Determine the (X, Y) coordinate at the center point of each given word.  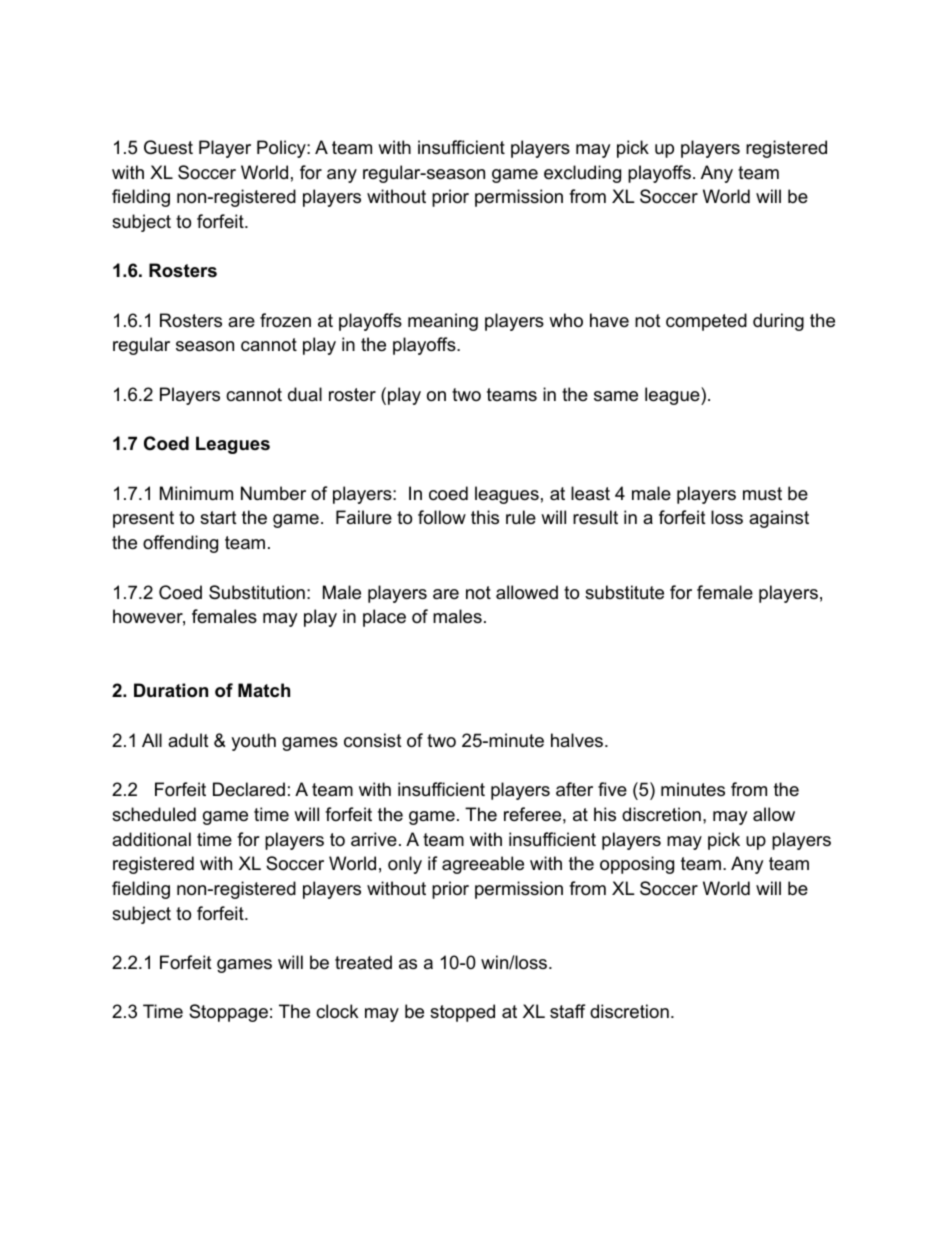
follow (442, 517)
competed (706, 322)
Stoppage (228, 1013)
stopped (462, 1013)
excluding (582, 174)
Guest (168, 147)
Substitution (257, 592)
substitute (624, 592)
